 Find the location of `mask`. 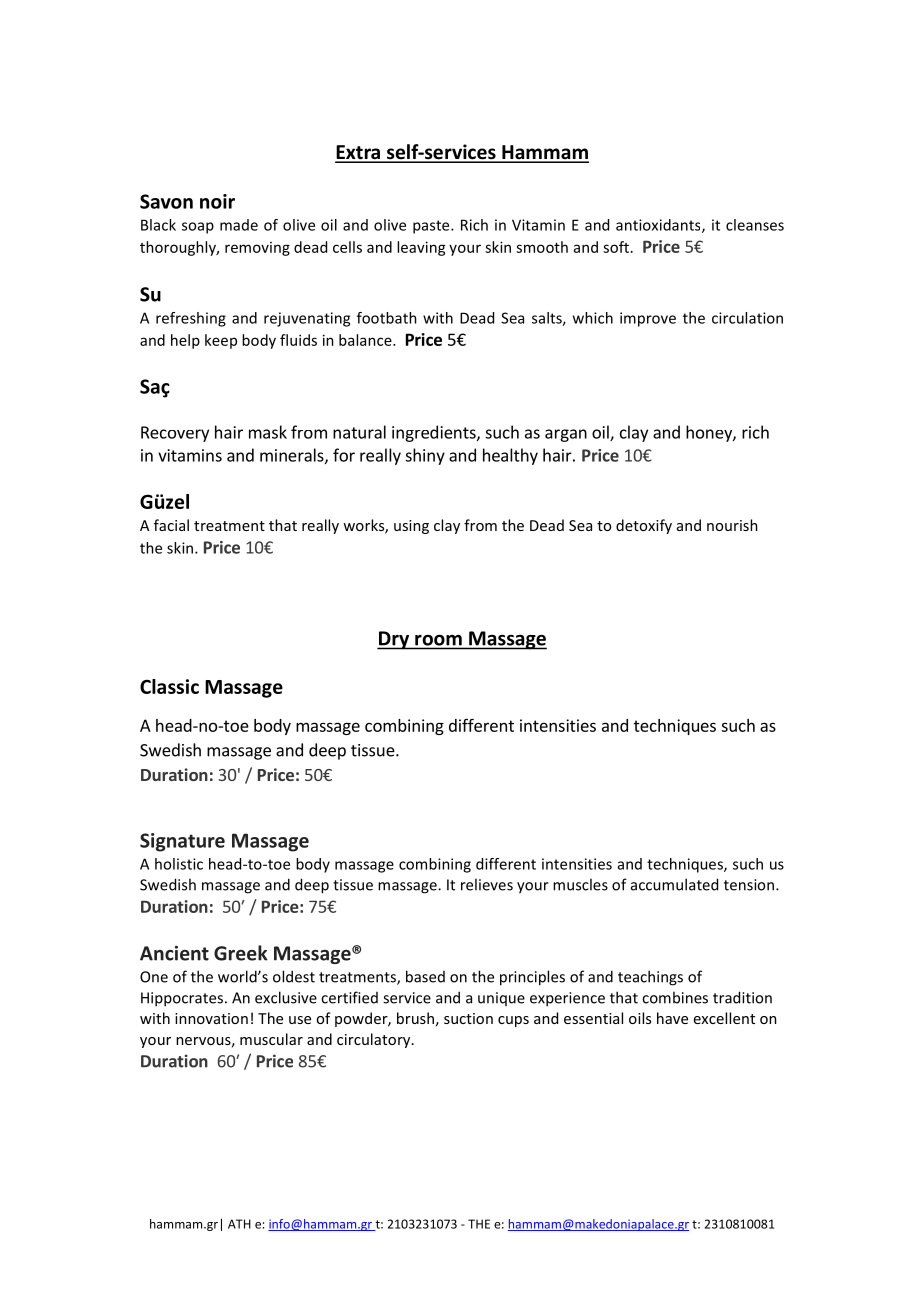

mask is located at coordinates (268, 432).
